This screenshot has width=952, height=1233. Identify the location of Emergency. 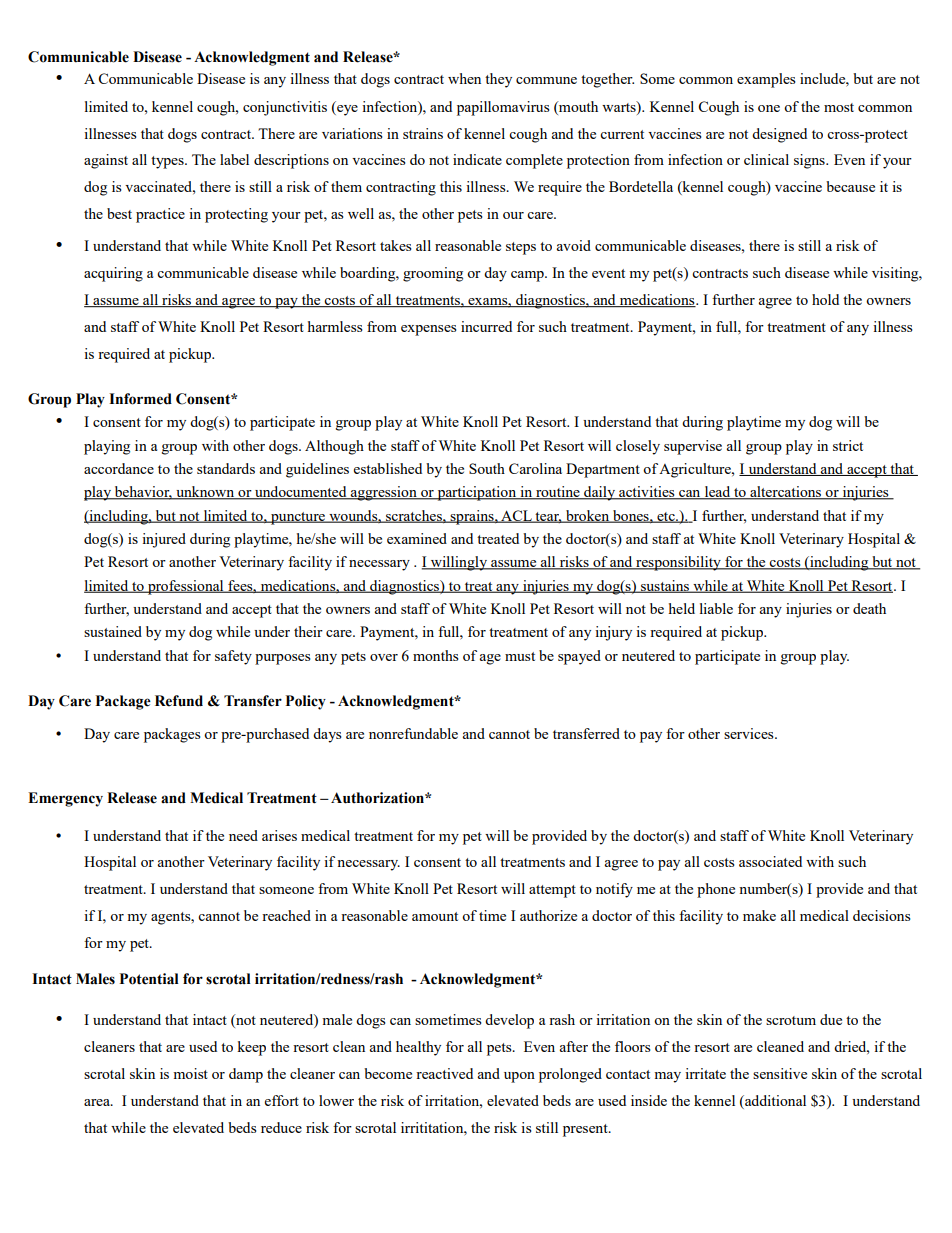
(65, 799).
